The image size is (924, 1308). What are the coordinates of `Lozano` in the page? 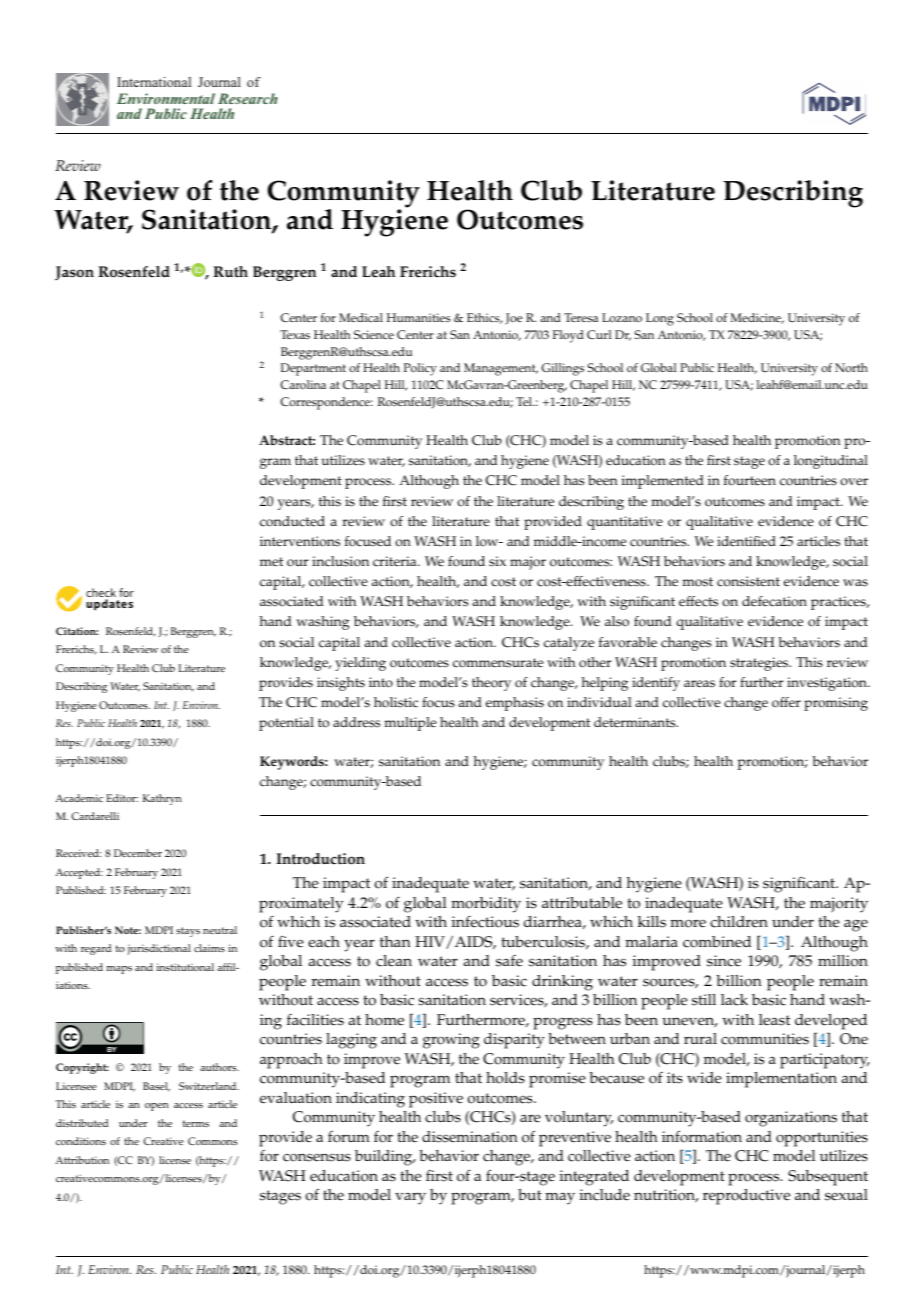 It's located at (622, 317).
